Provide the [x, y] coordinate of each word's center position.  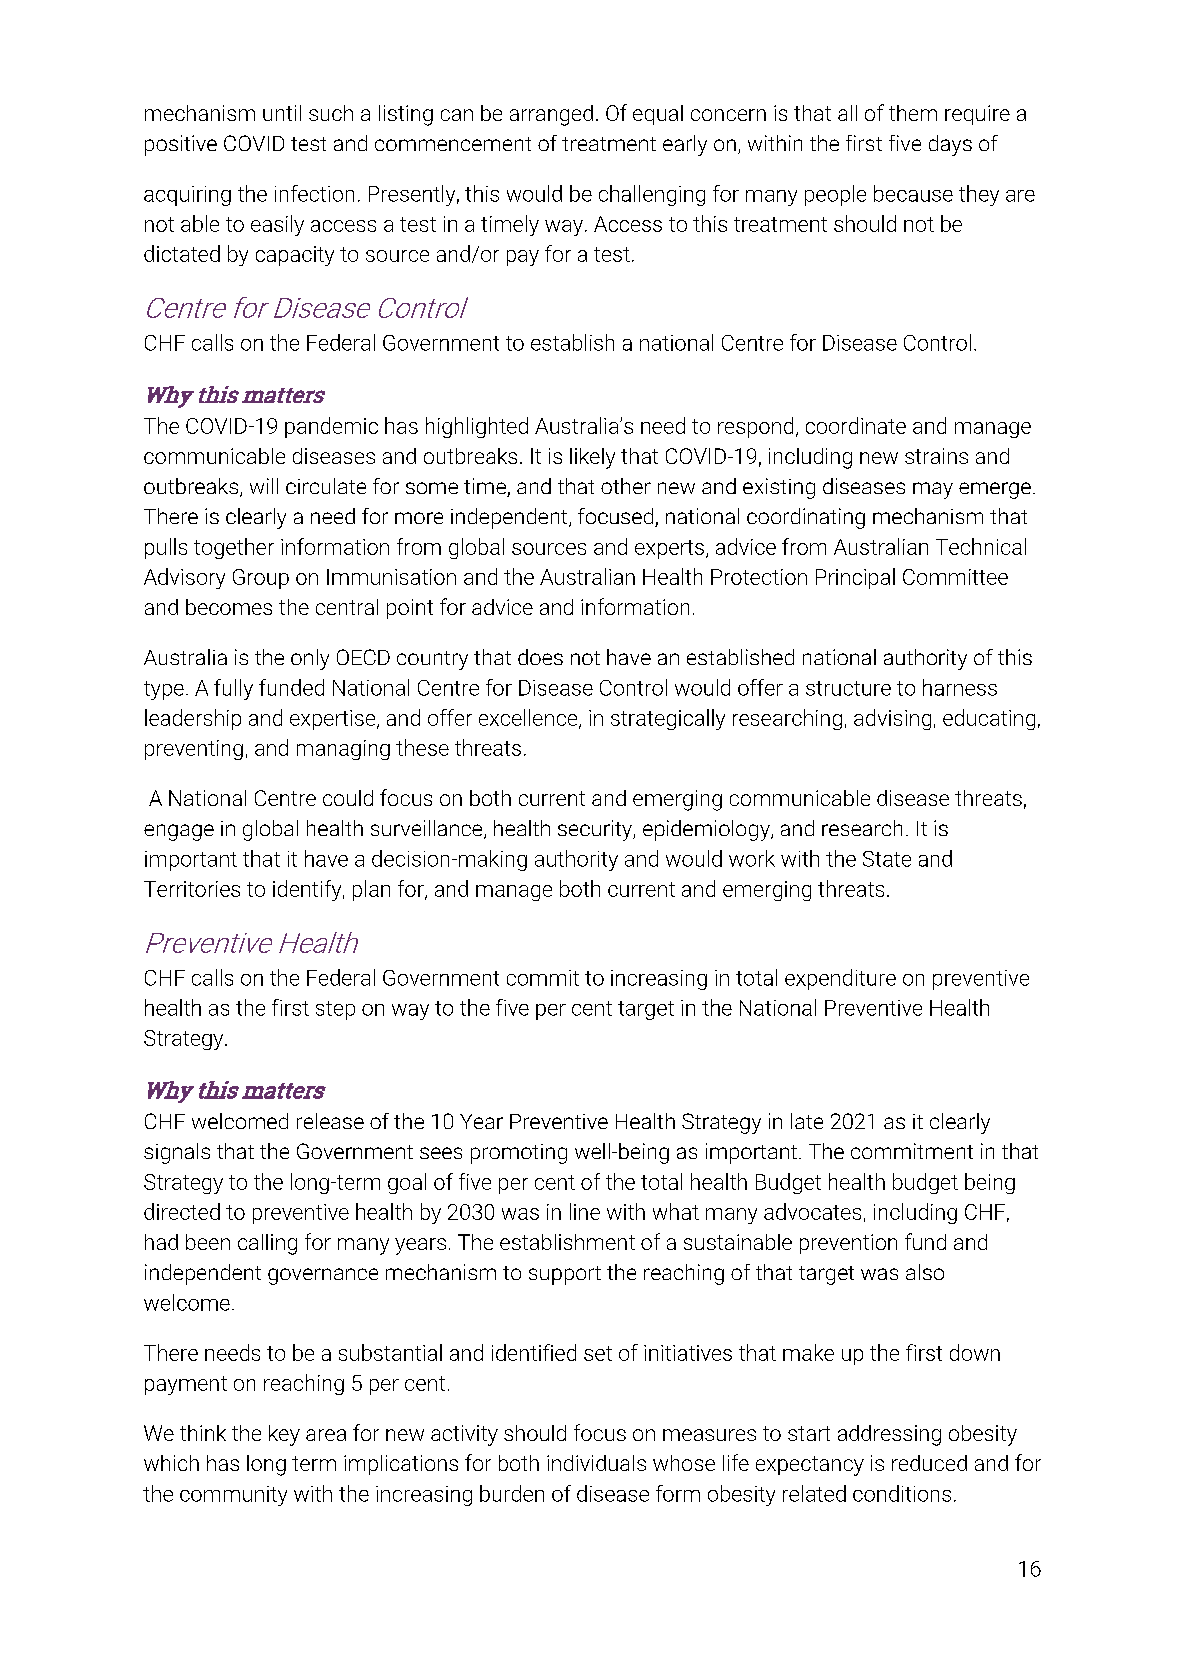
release [330, 1121]
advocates [812, 1211]
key [284, 1435]
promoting [519, 1154]
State [887, 859]
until [282, 113]
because [913, 193]
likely [592, 458]
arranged [551, 115]
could [348, 798]
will [264, 486]
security [596, 830]
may [933, 490]
